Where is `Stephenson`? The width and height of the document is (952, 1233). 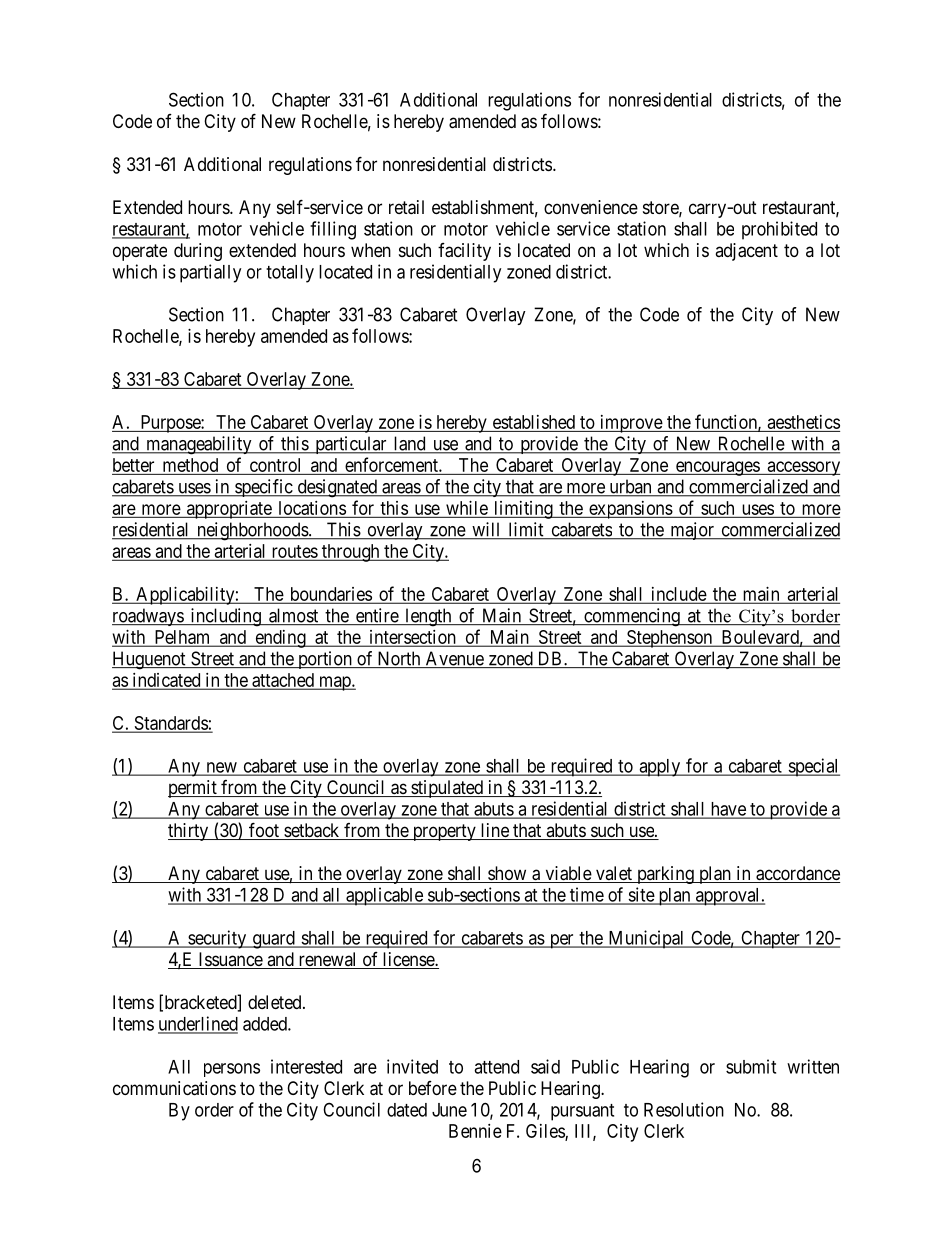
Stephenson is located at coordinates (669, 639).
